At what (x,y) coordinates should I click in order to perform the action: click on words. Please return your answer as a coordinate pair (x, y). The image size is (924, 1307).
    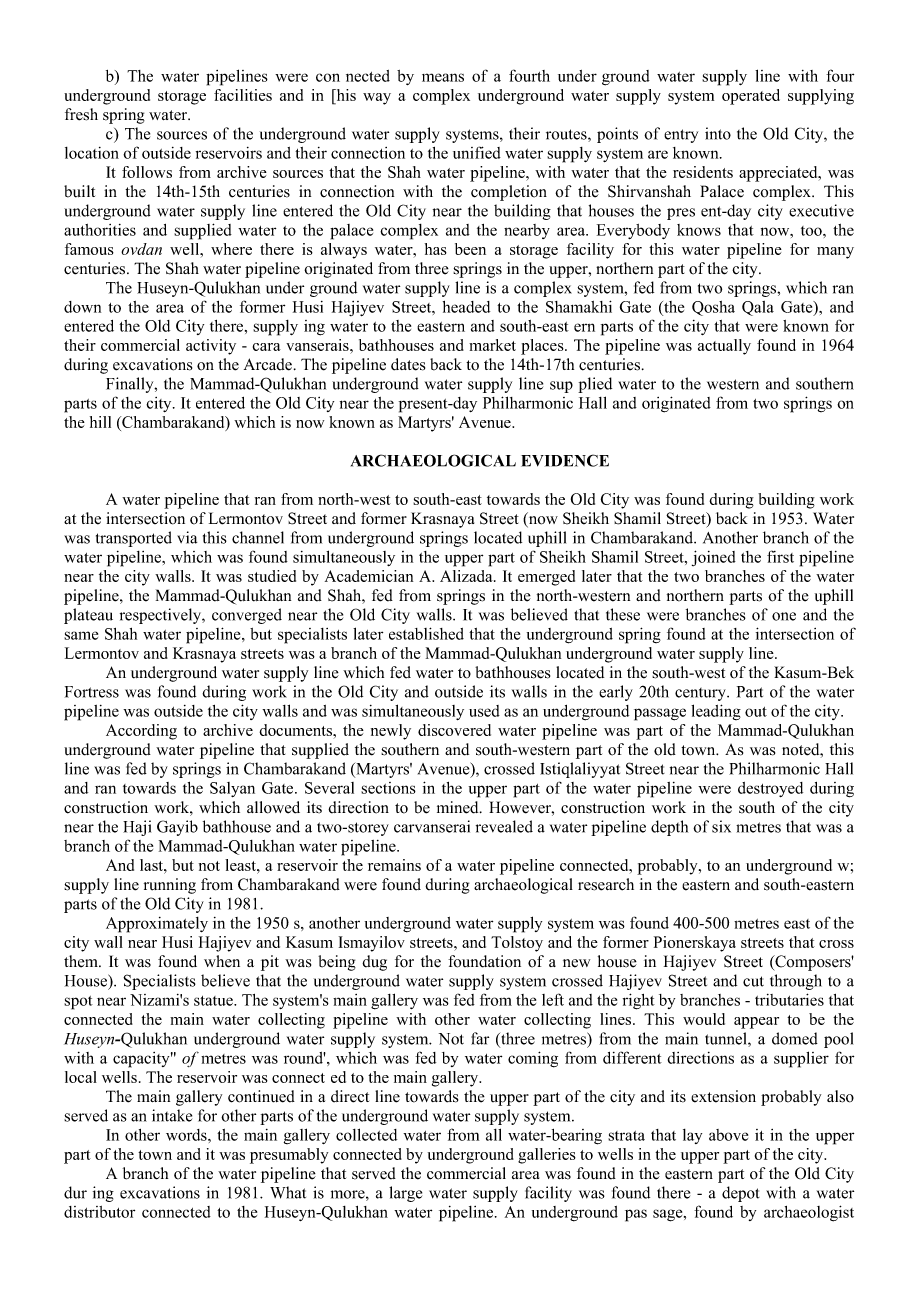
    Looking at the image, I should click on (187, 1135).
